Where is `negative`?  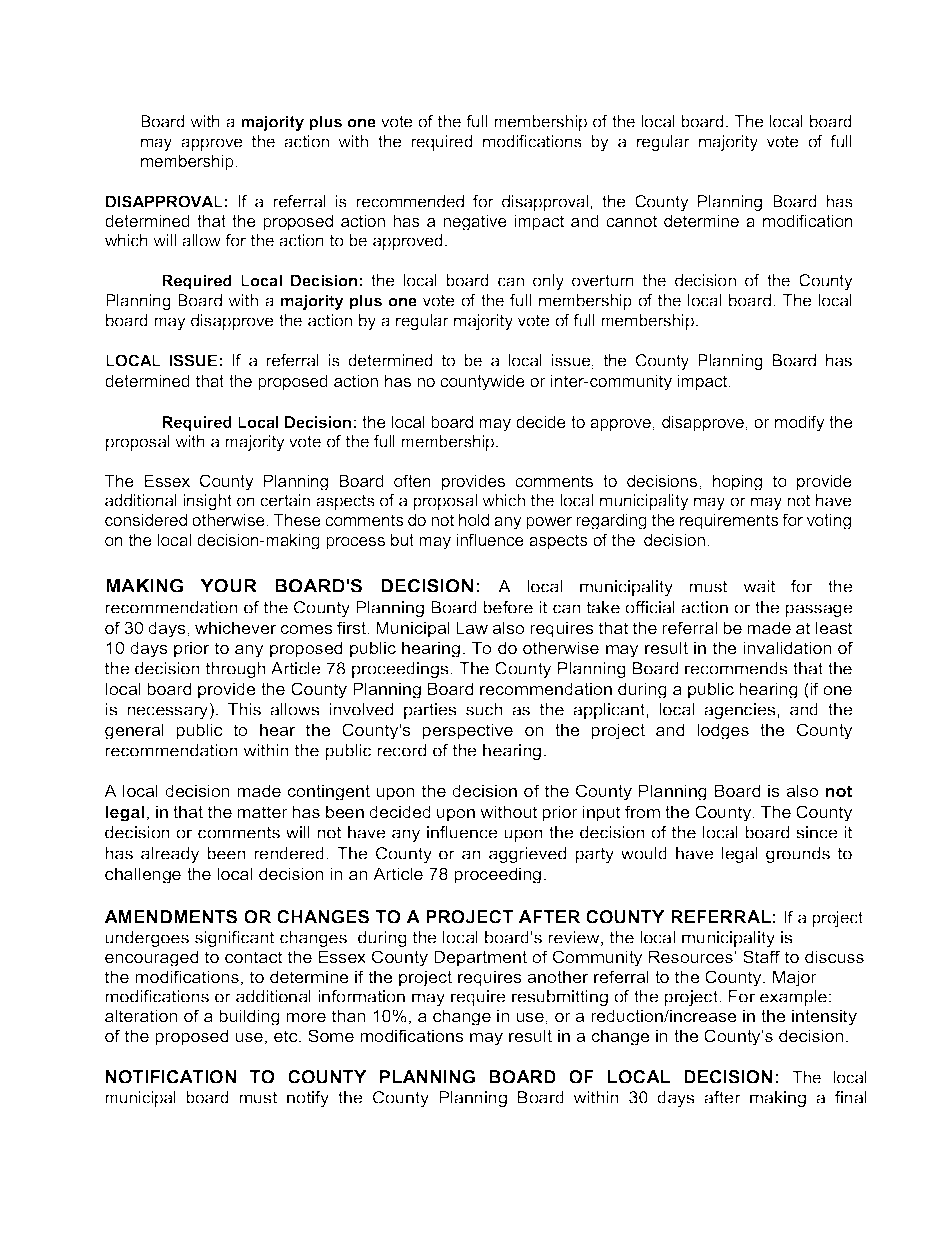 negative is located at coordinates (475, 222).
